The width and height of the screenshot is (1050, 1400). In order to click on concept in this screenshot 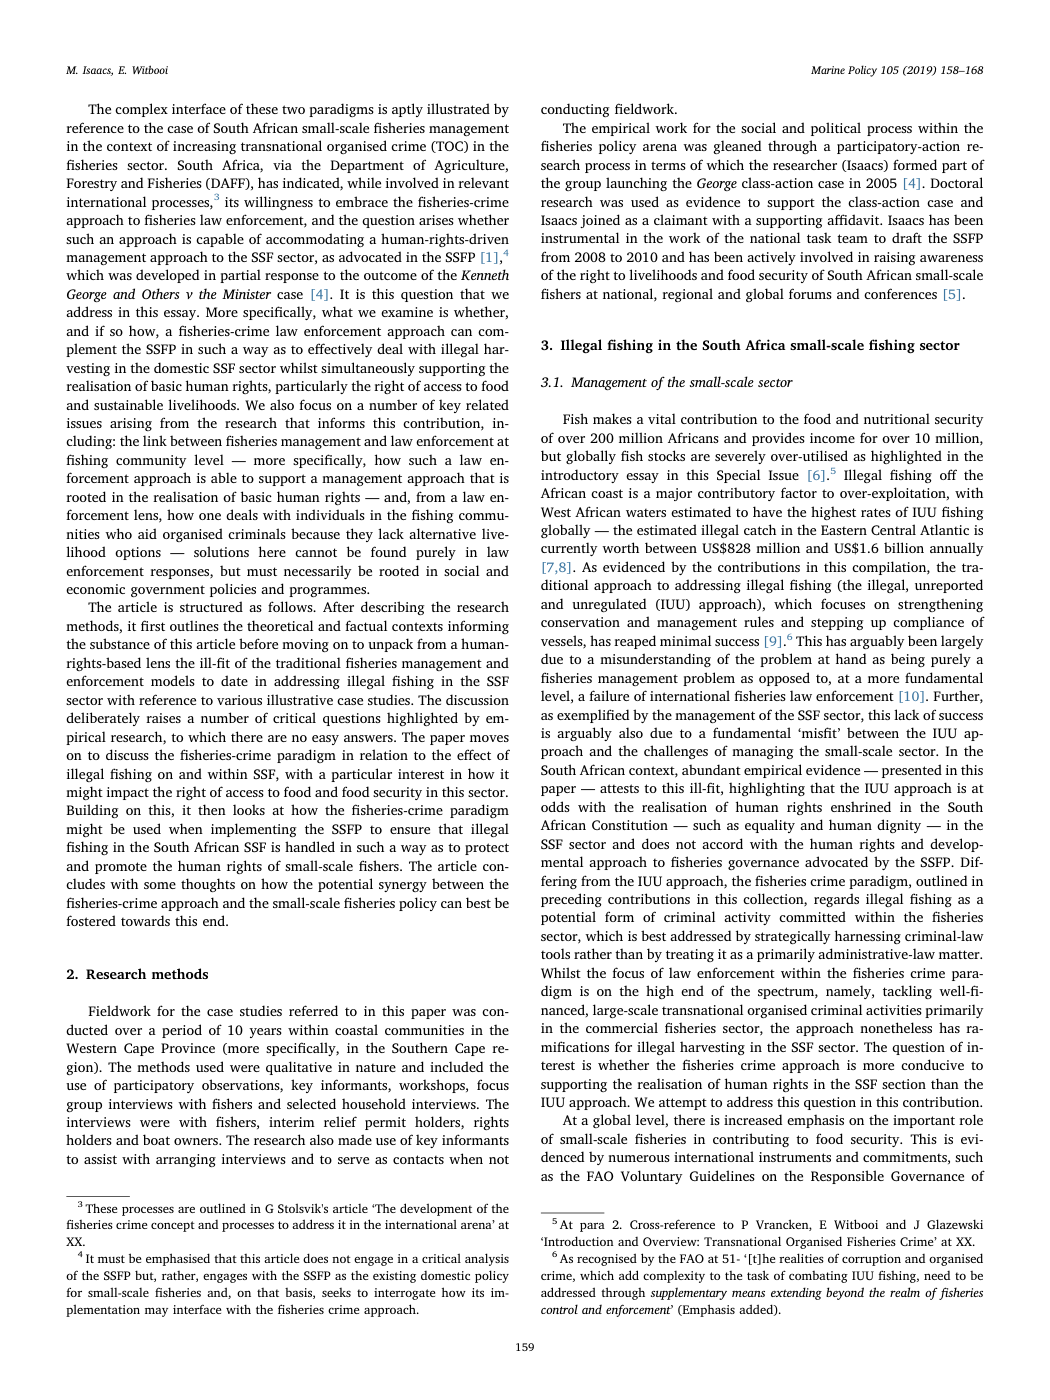, I will do `click(173, 1226)`.
